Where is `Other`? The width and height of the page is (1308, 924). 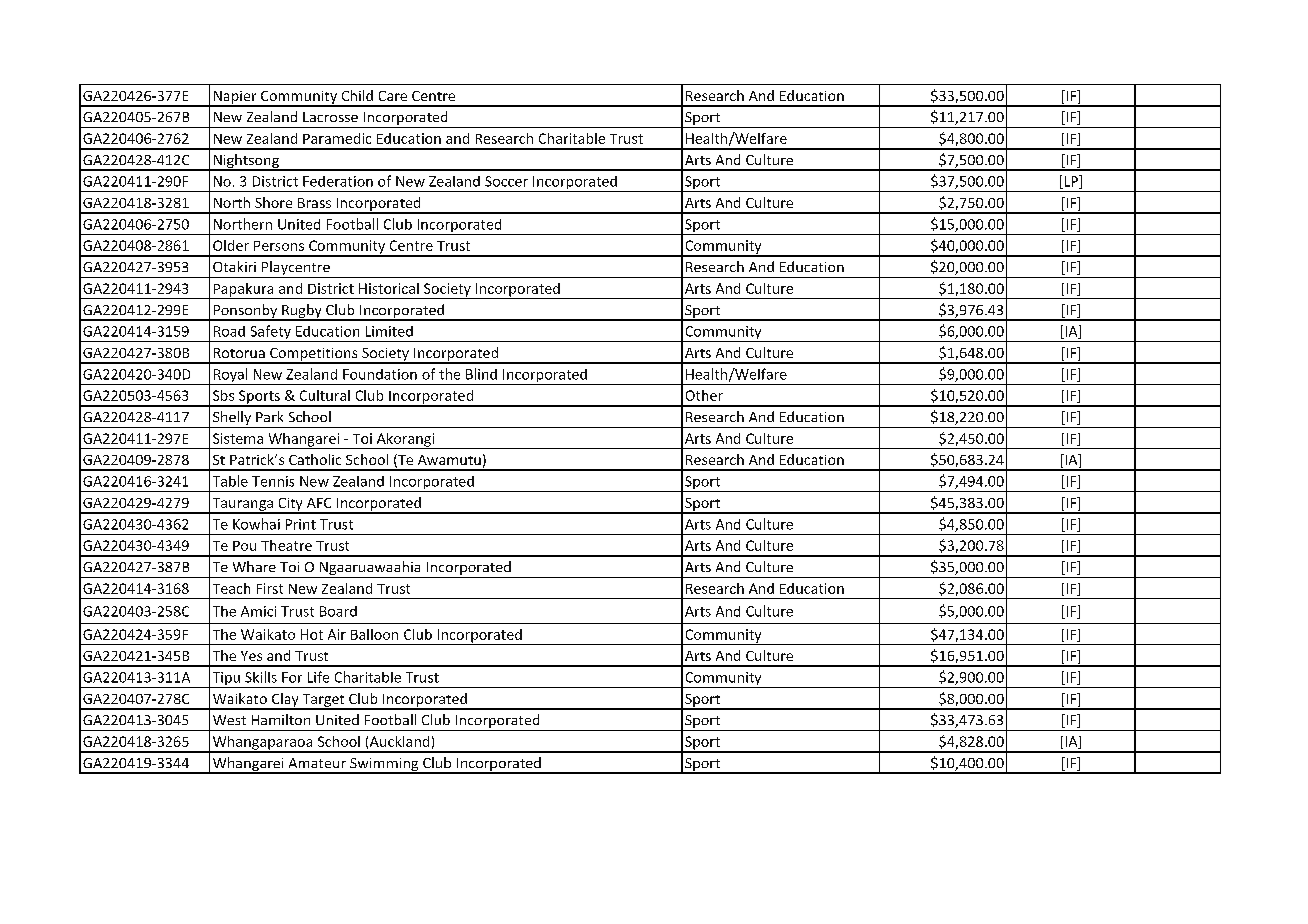
Other is located at coordinates (704, 395).
